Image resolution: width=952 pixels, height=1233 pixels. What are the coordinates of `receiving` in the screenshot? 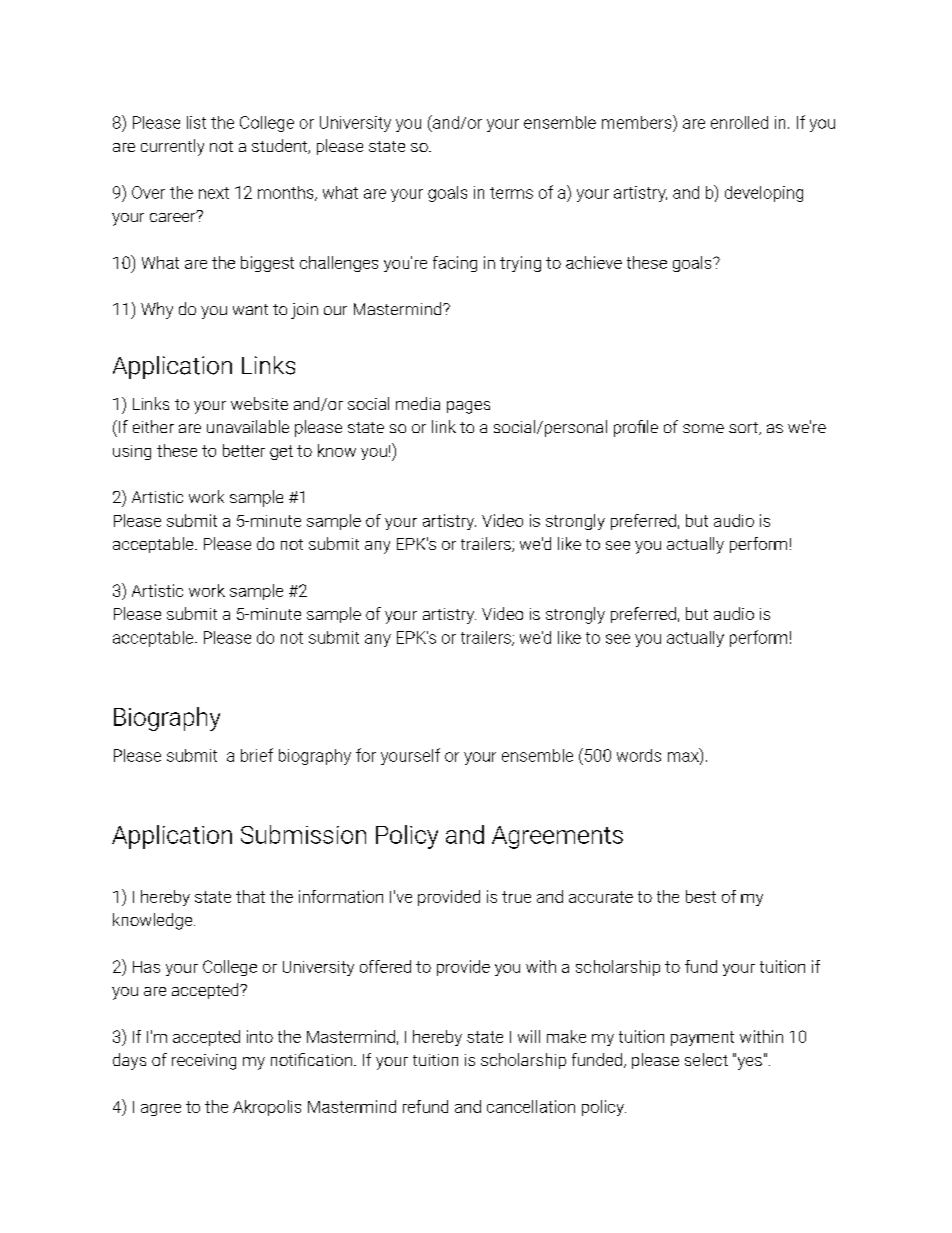 It's located at (204, 1062).
